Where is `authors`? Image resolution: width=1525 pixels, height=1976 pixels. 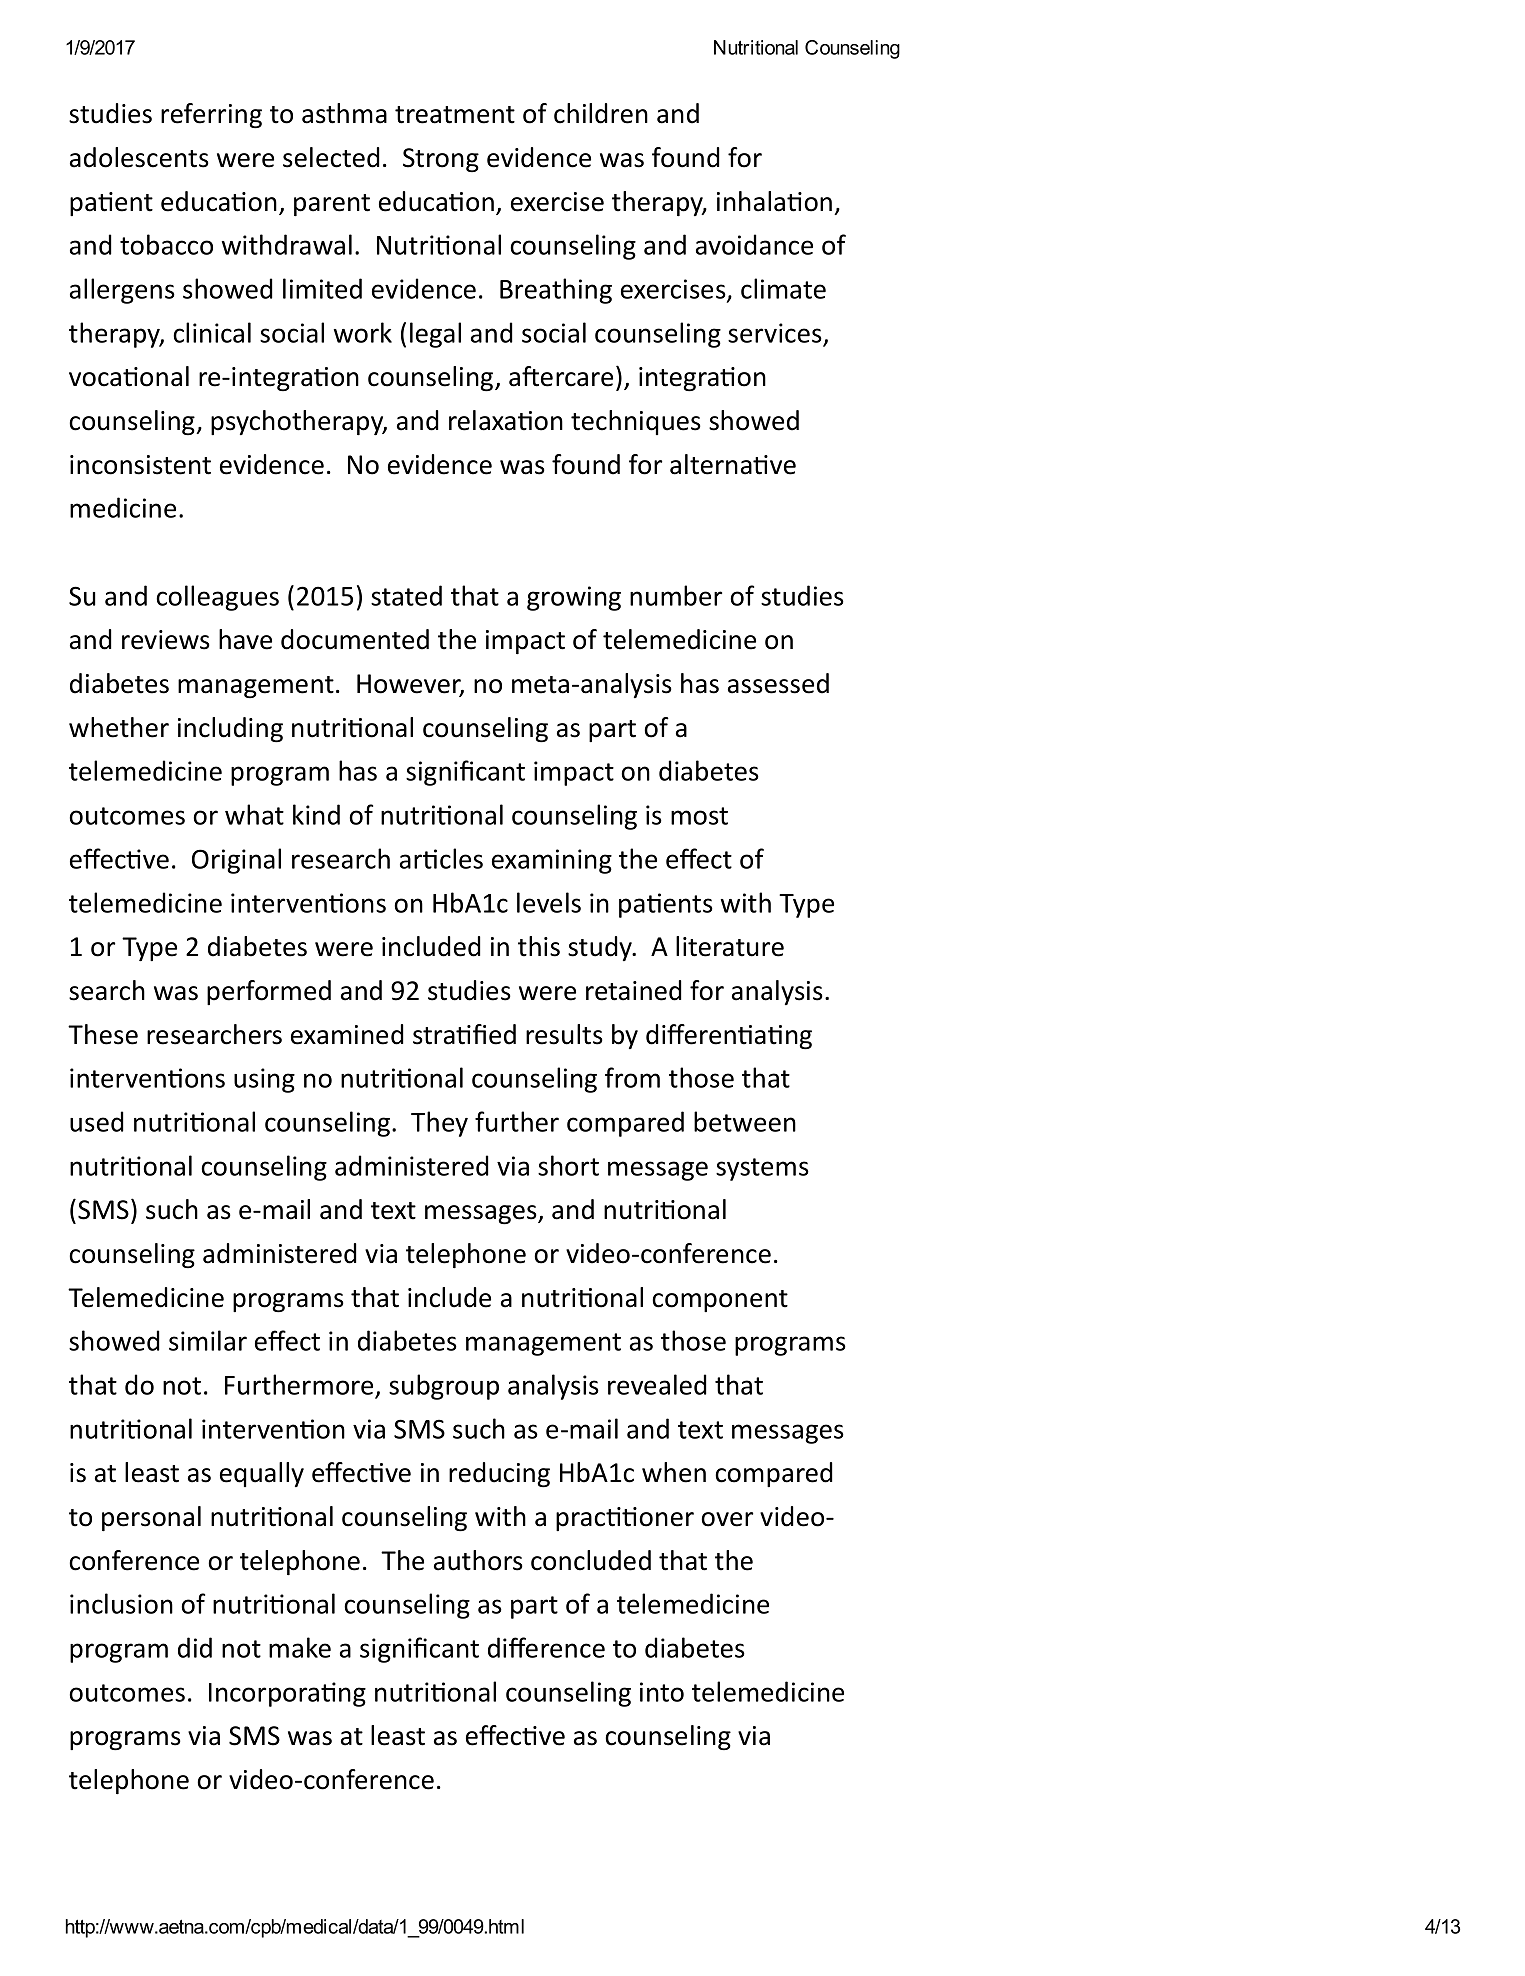 authors is located at coordinates (478, 1560).
